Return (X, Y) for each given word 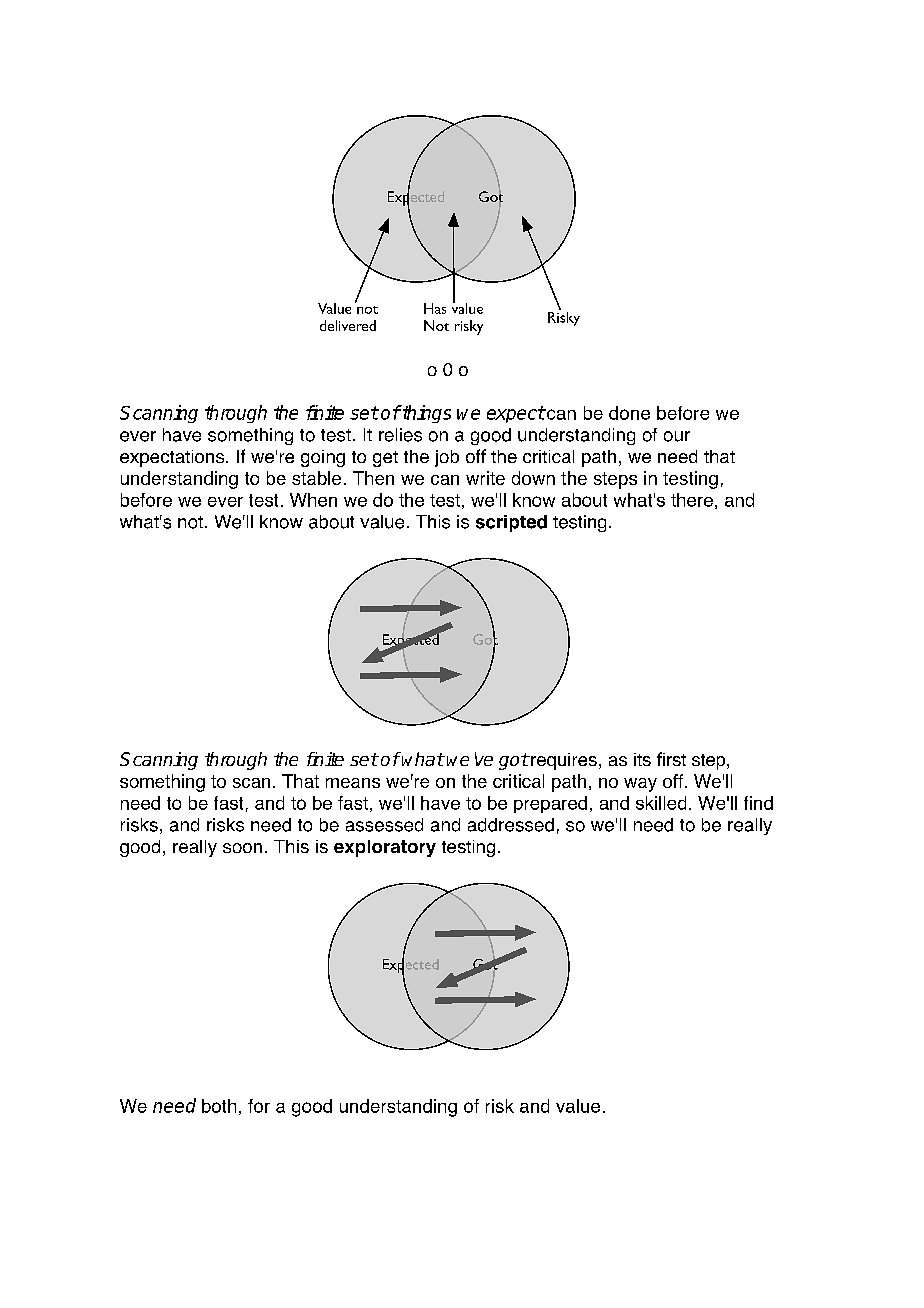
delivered (348, 325)
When (313, 500)
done (629, 413)
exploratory (385, 848)
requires (563, 761)
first (671, 759)
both (219, 1106)
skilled (661, 803)
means (353, 783)
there (692, 500)
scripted (511, 523)
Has (435, 308)
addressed (511, 825)
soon (242, 848)
